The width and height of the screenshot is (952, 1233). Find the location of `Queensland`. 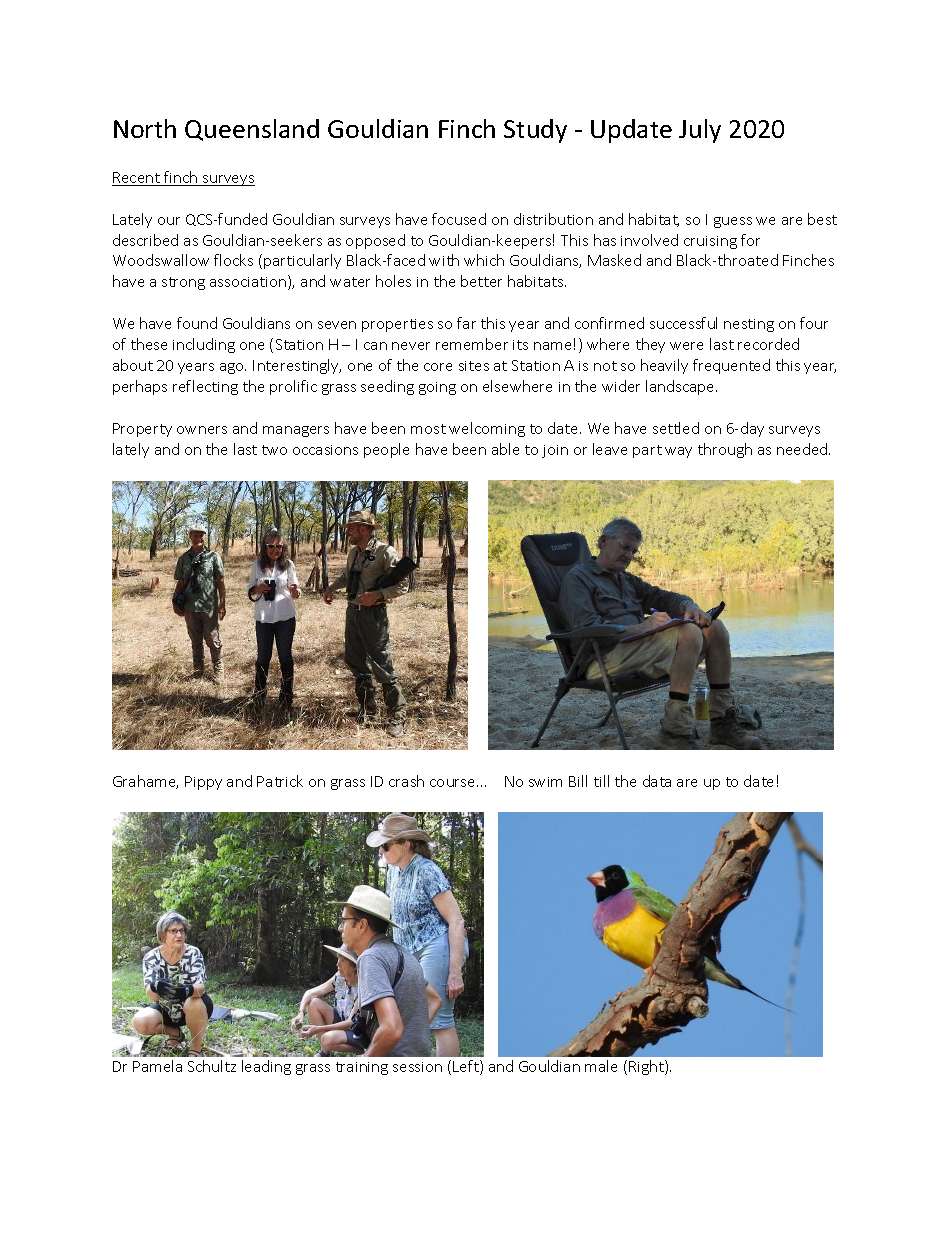

Queensland is located at coordinates (252, 130).
